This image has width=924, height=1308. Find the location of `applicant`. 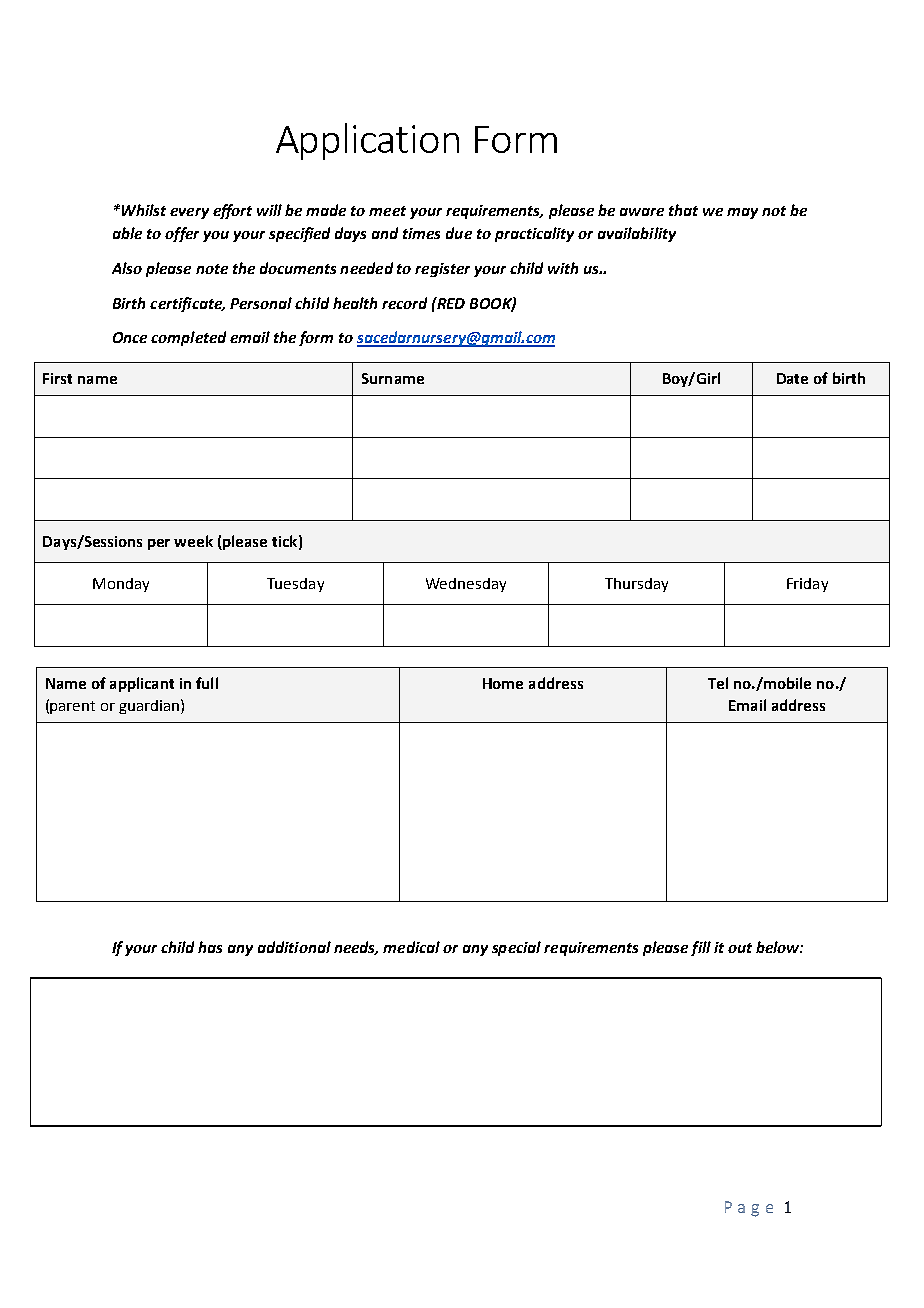

applicant is located at coordinates (142, 684).
